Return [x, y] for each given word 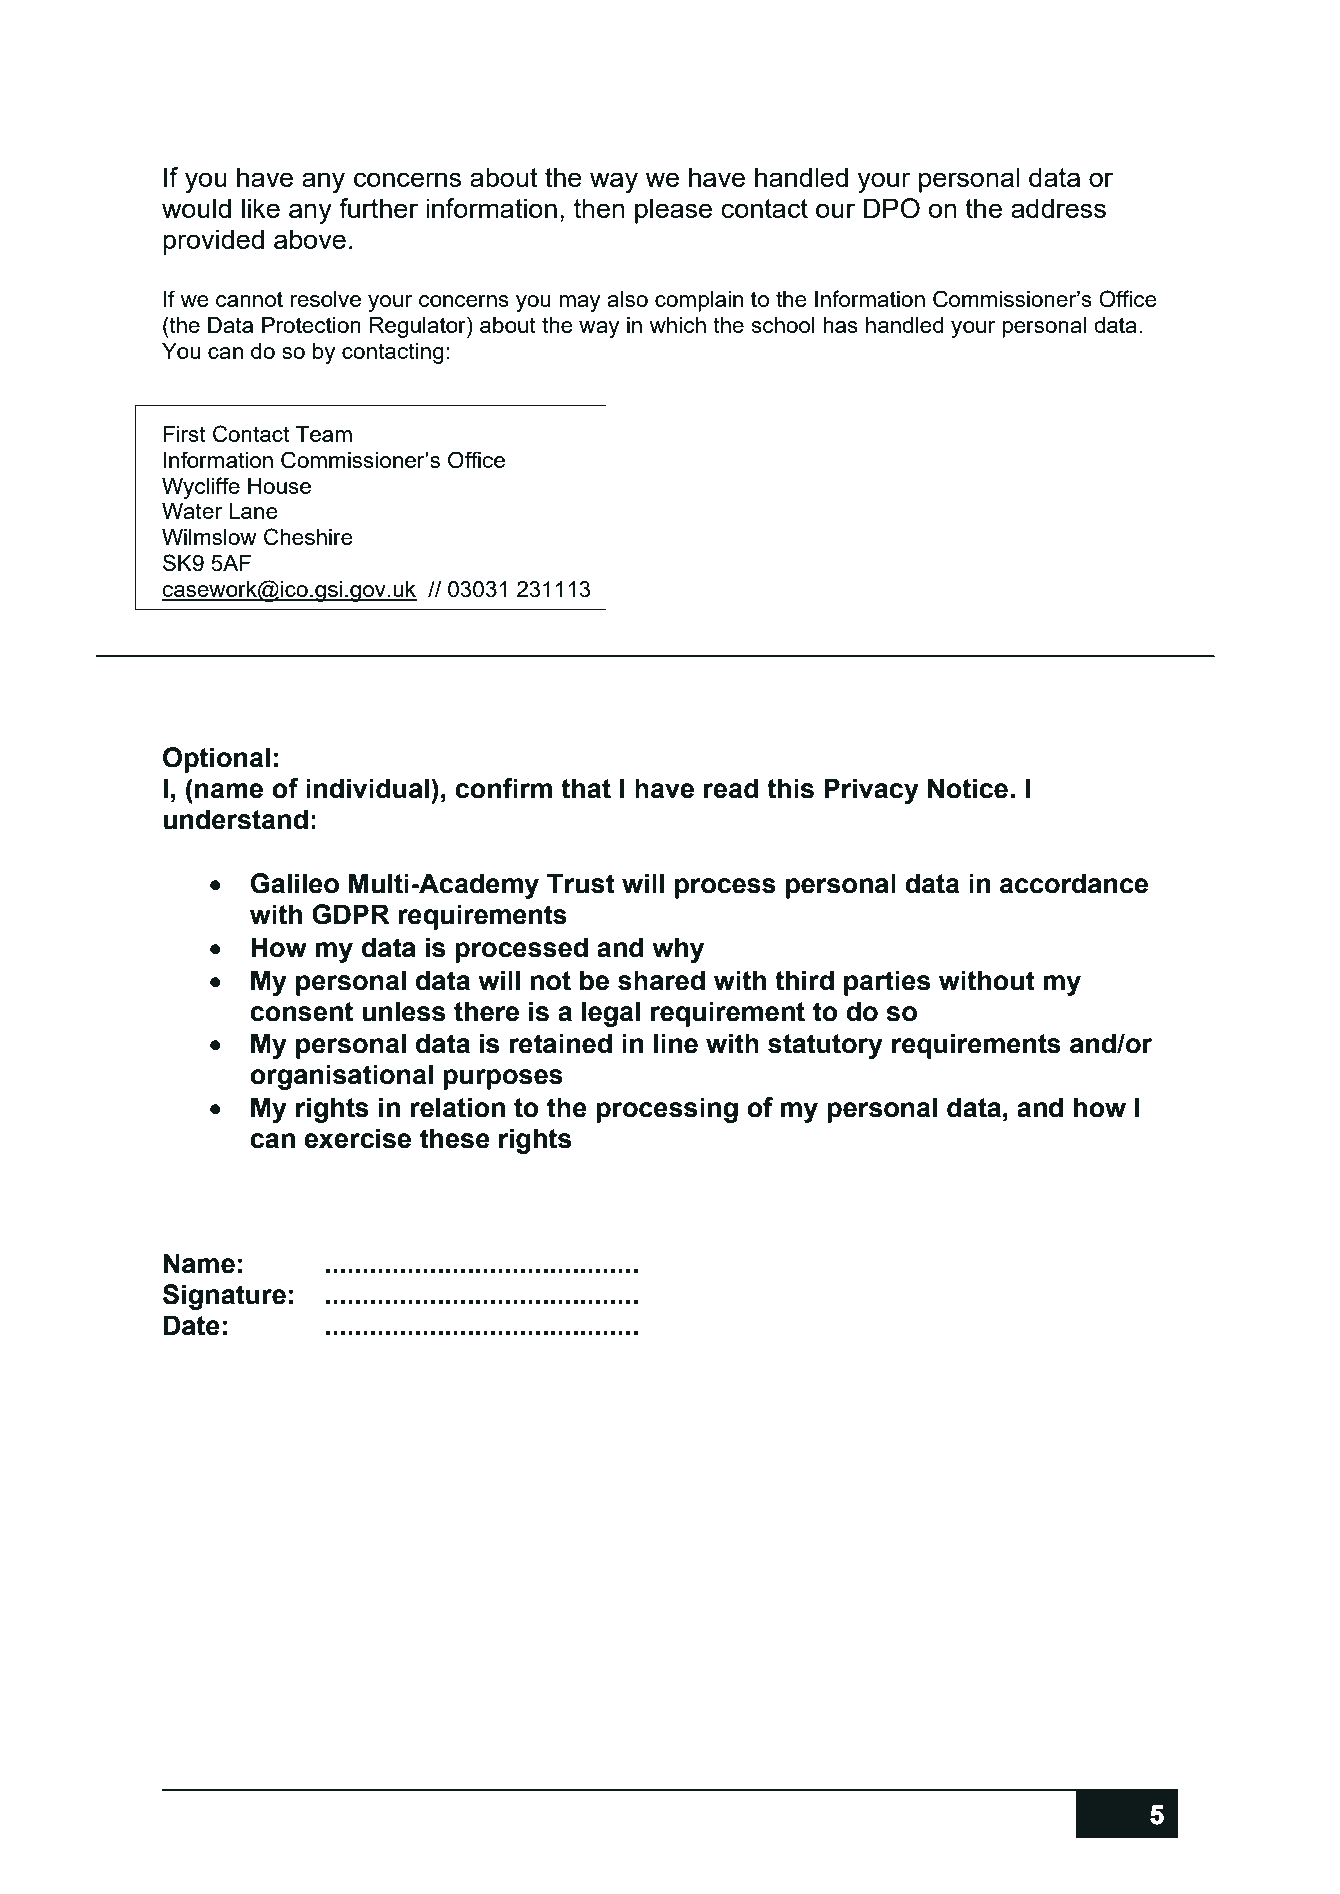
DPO [892, 208]
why [678, 950]
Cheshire [308, 537]
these [455, 1138]
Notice [968, 788]
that [586, 788]
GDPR [351, 914]
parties [887, 983]
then [599, 208]
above [310, 239]
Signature [224, 1297]
